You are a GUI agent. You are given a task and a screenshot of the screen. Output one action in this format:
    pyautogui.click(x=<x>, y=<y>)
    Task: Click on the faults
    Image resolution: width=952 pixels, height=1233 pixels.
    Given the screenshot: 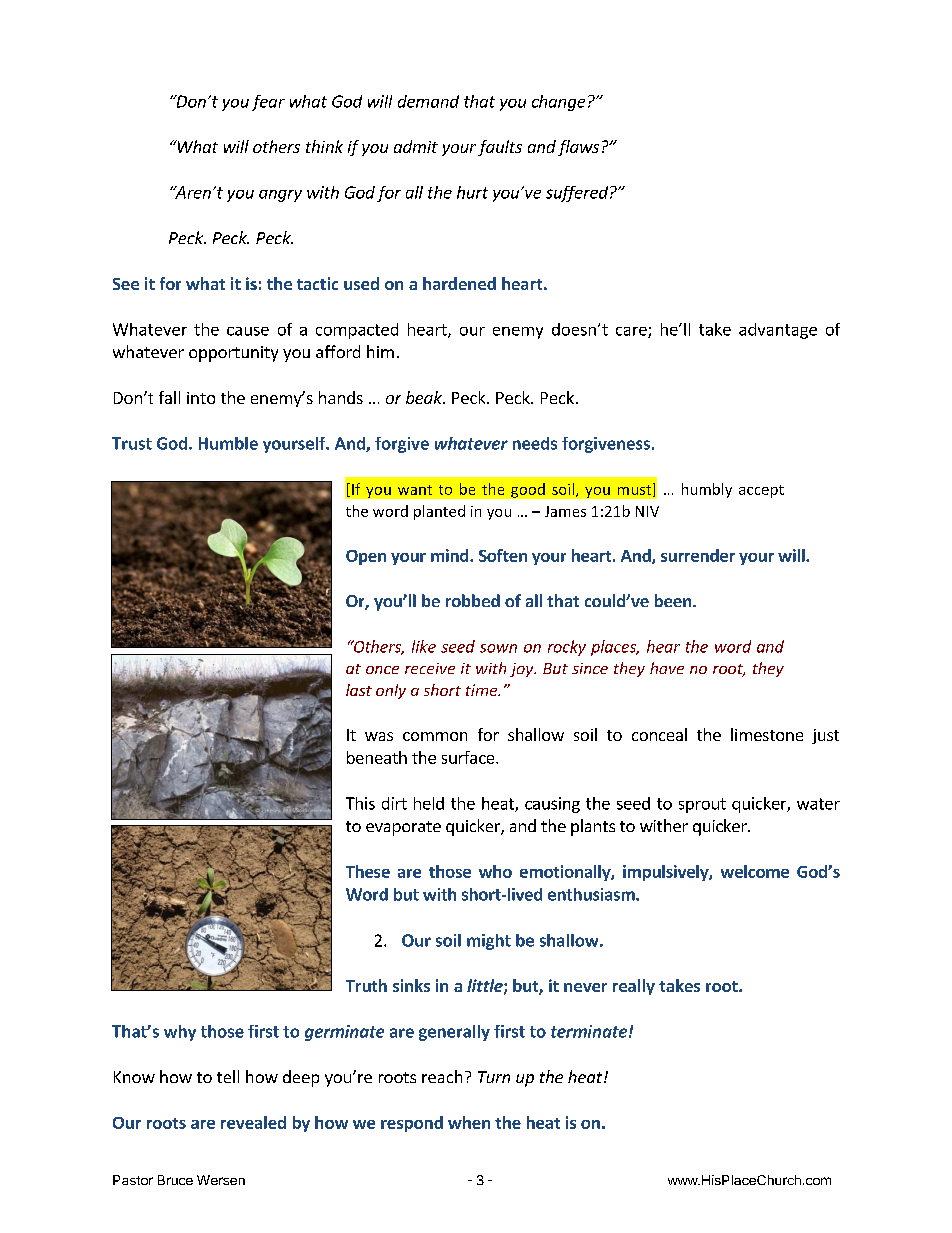 What is the action you would take?
    pyautogui.click(x=500, y=148)
